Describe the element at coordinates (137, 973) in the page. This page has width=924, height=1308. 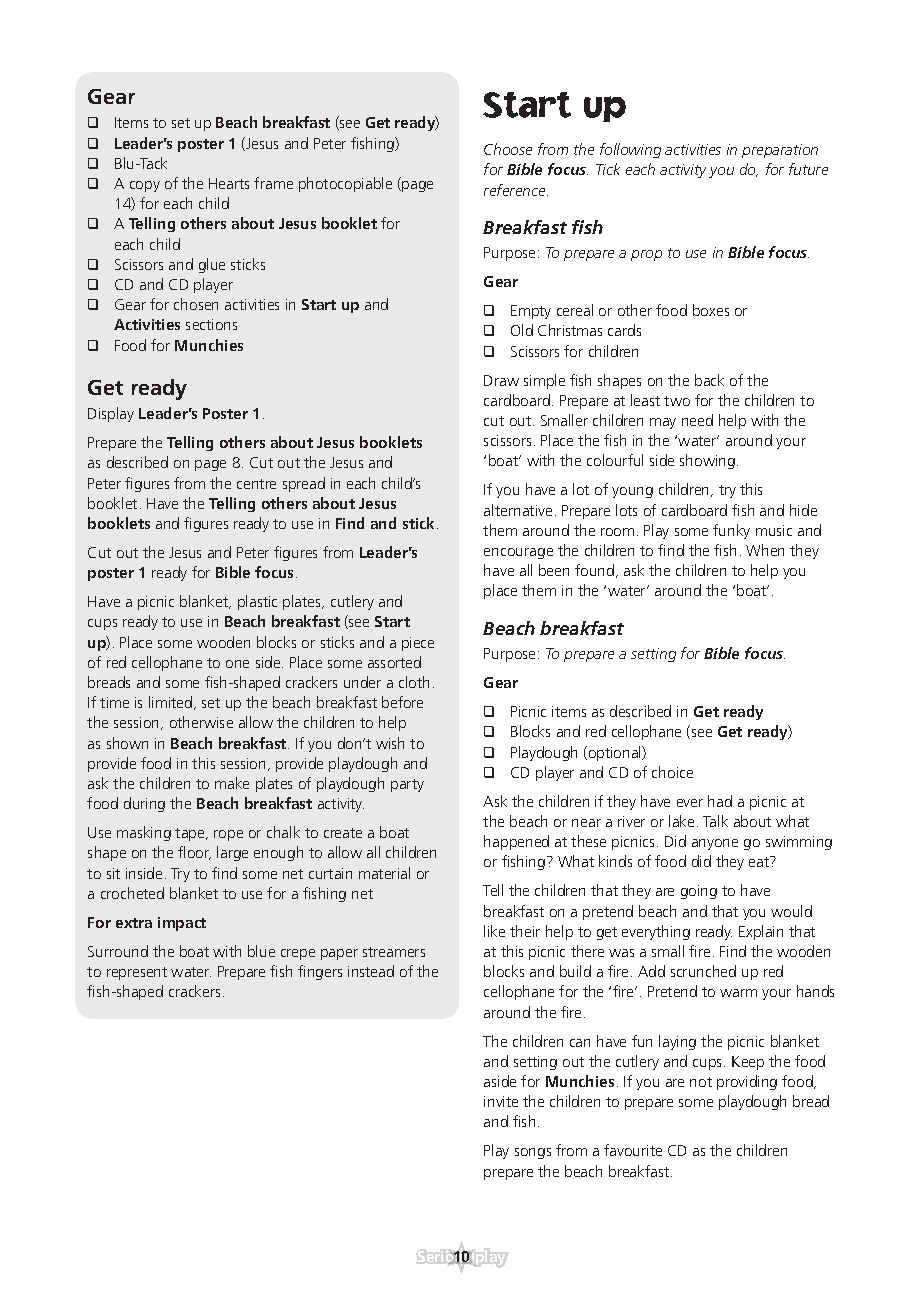
I see `represent` at that location.
